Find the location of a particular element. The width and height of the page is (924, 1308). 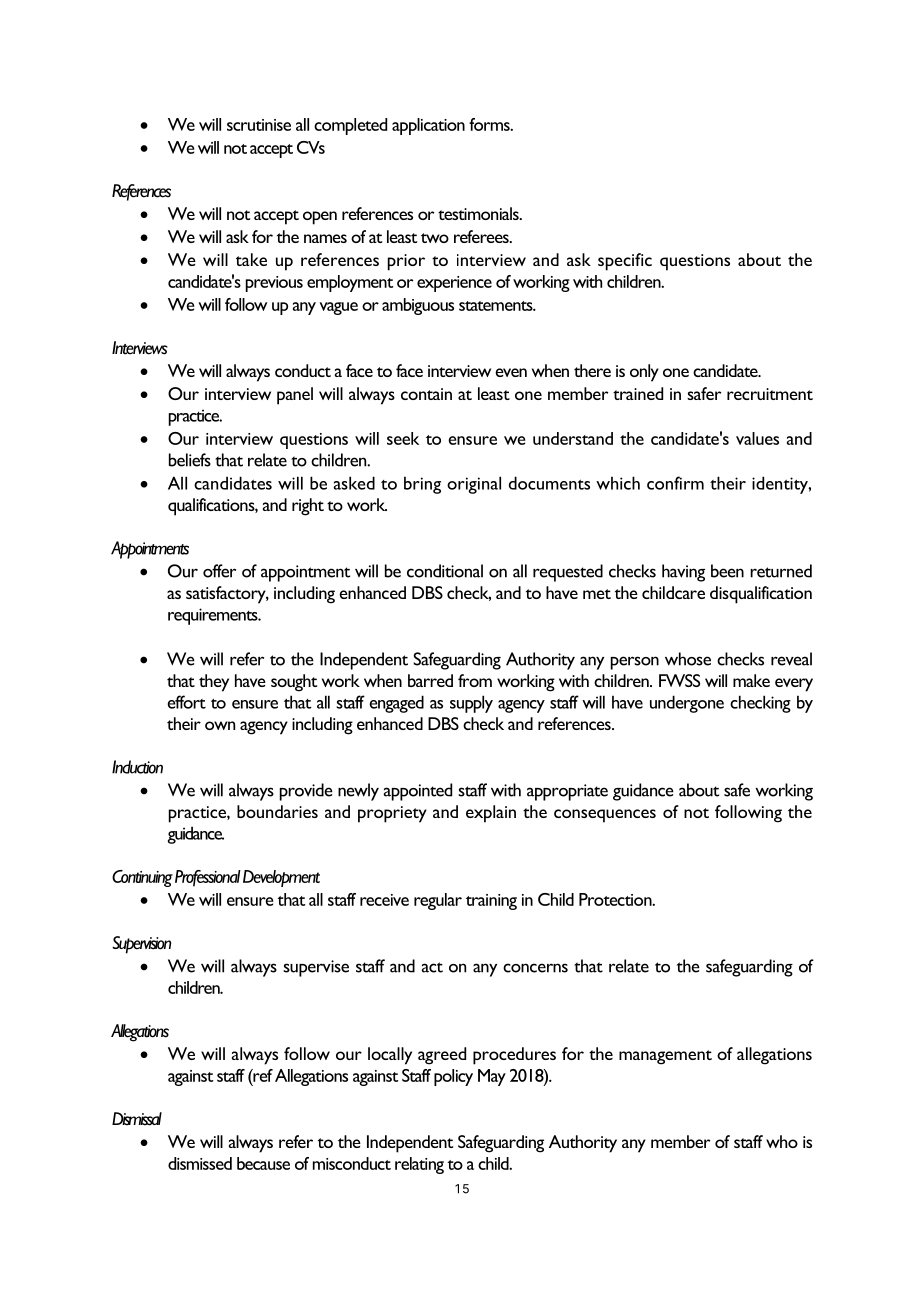

from is located at coordinates (475, 680).
